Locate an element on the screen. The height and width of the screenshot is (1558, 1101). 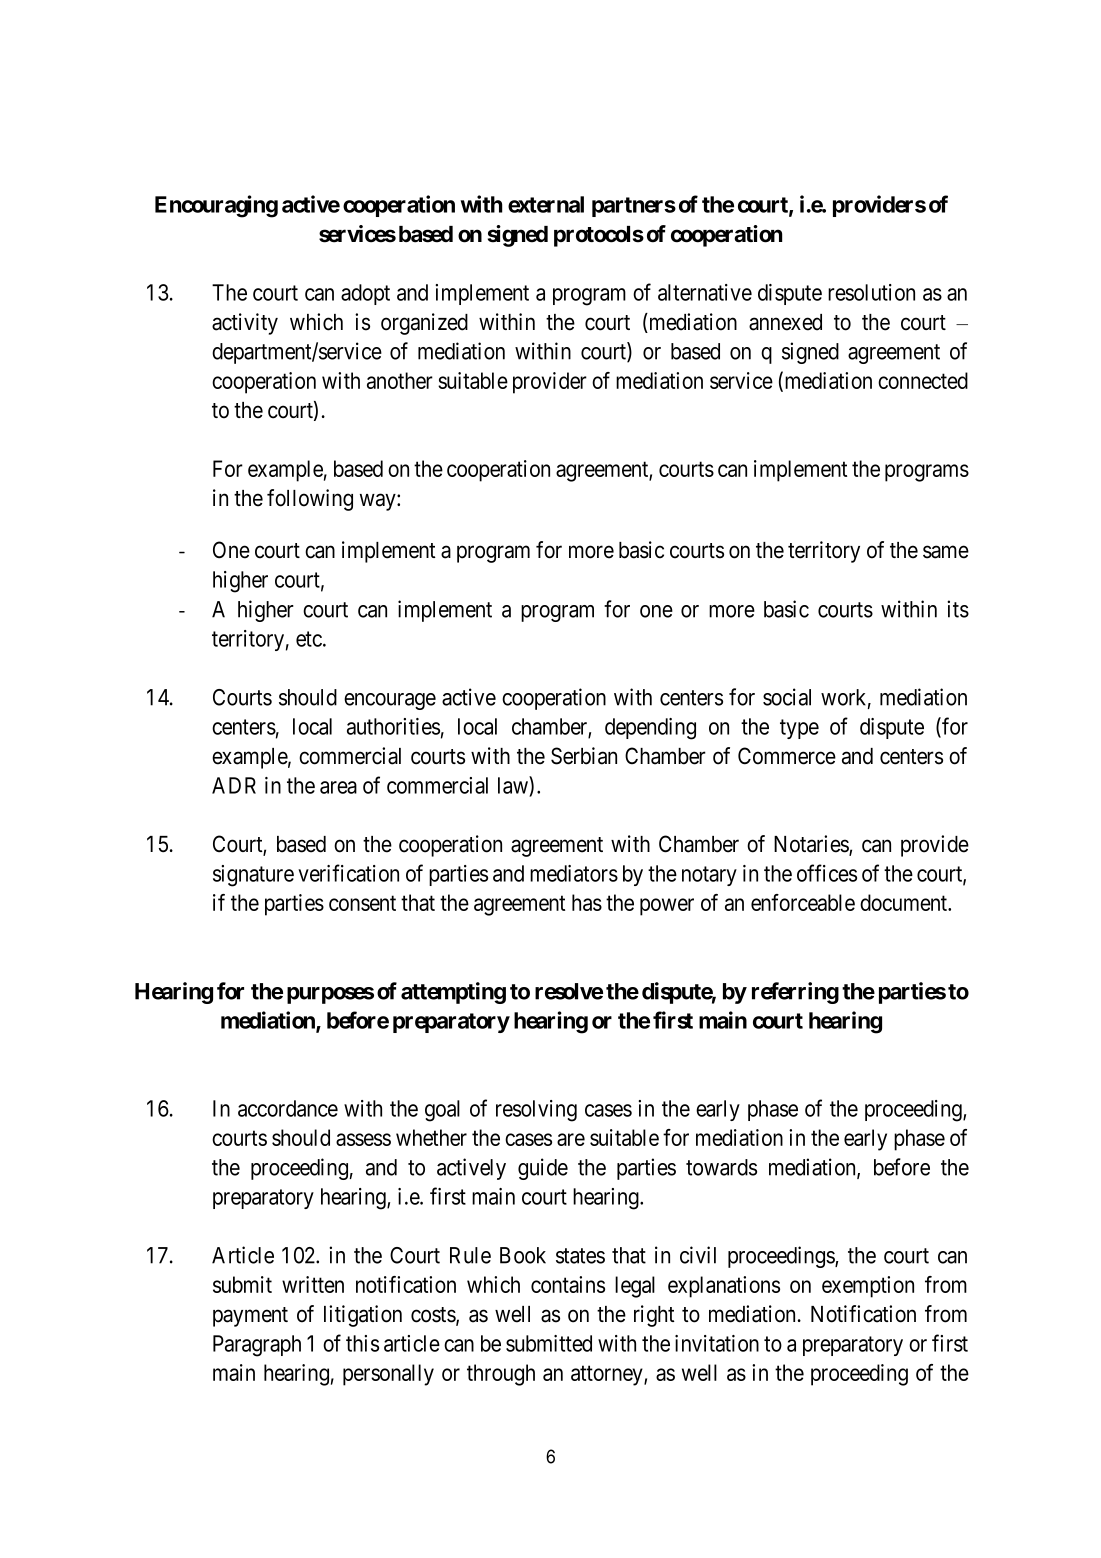
consent is located at coordinates (362, 903).
